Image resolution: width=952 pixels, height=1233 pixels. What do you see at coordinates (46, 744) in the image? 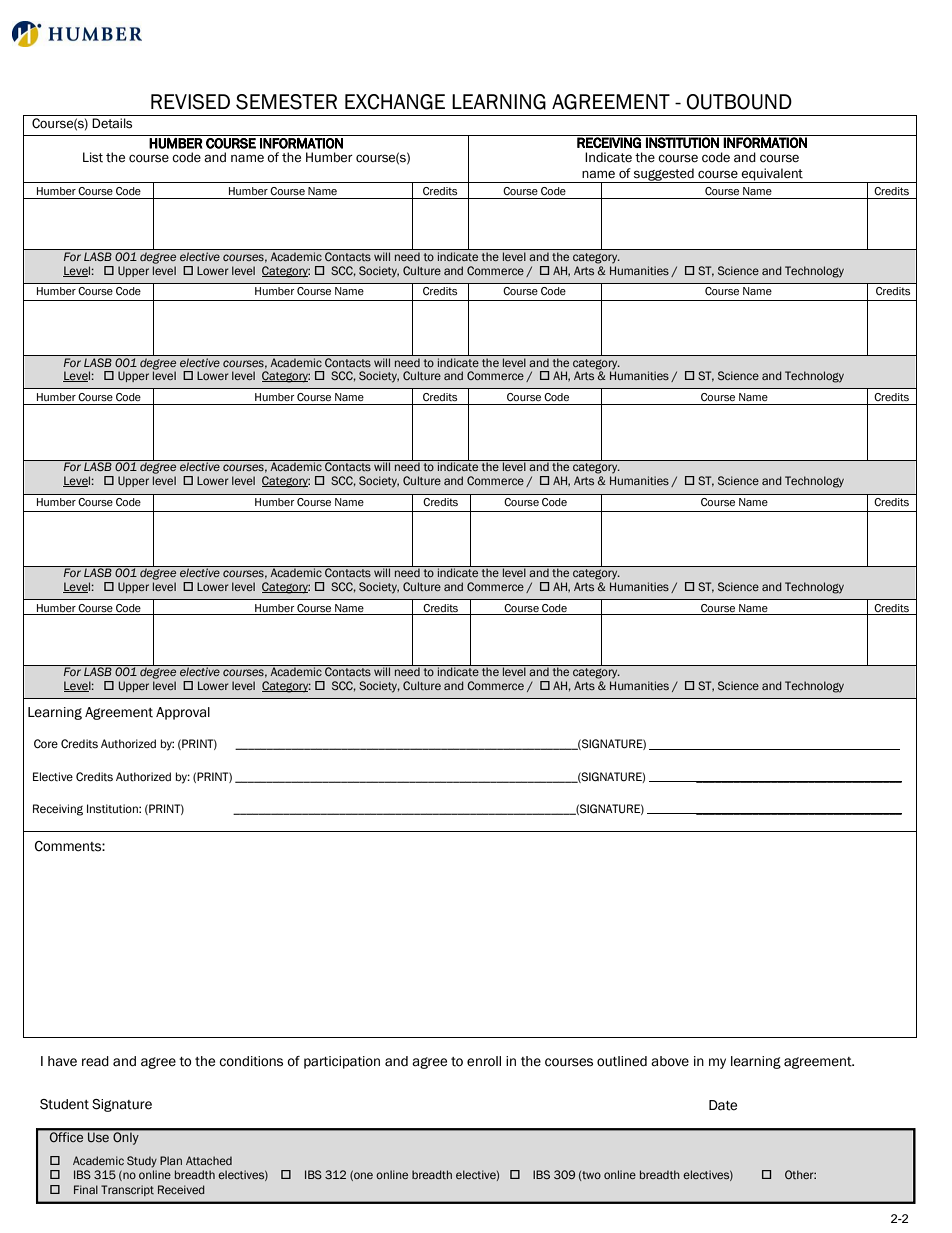
I see `Core` at bounding box center [46, 744].
